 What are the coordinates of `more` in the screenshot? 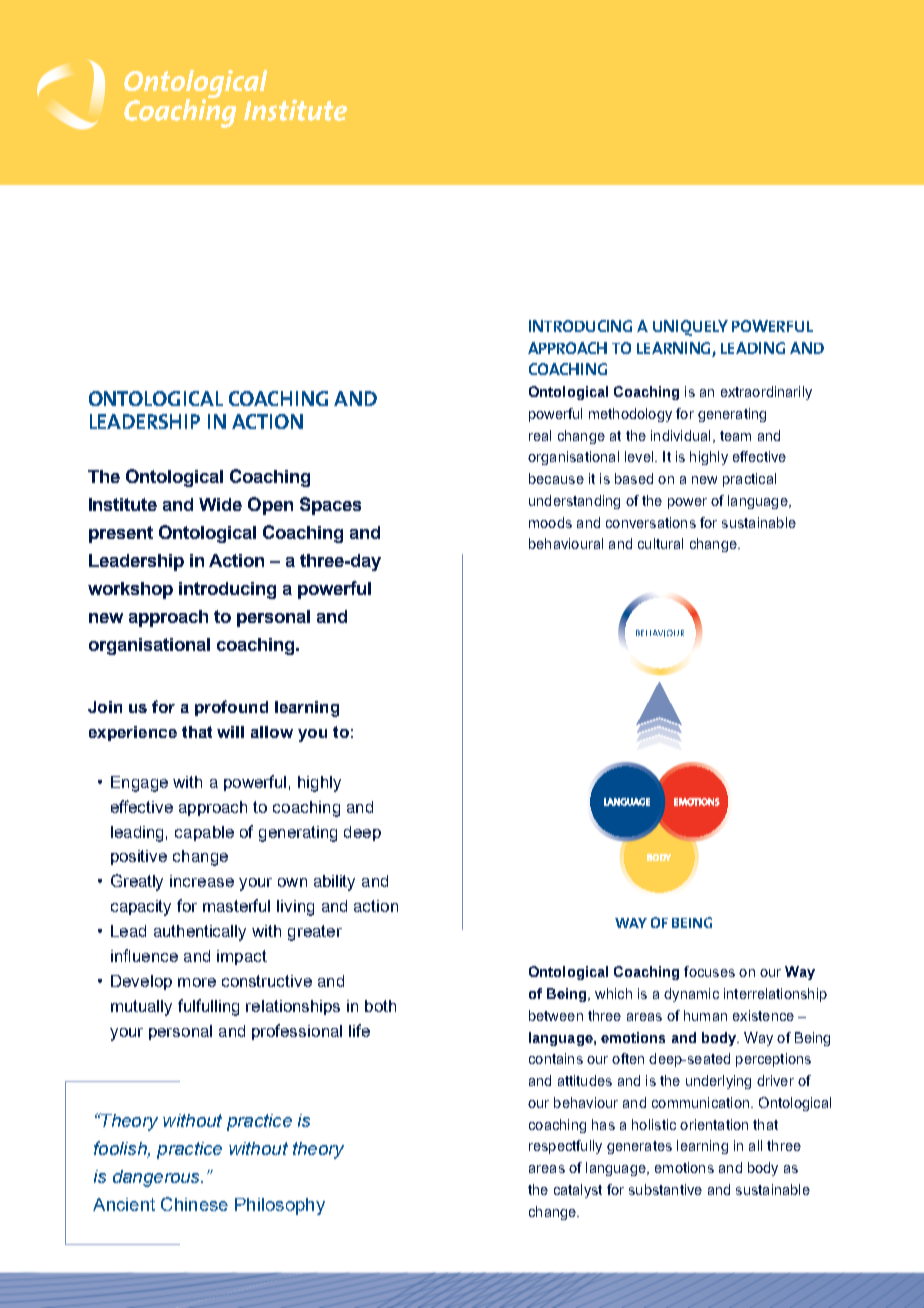 It's located at (197, 982).
